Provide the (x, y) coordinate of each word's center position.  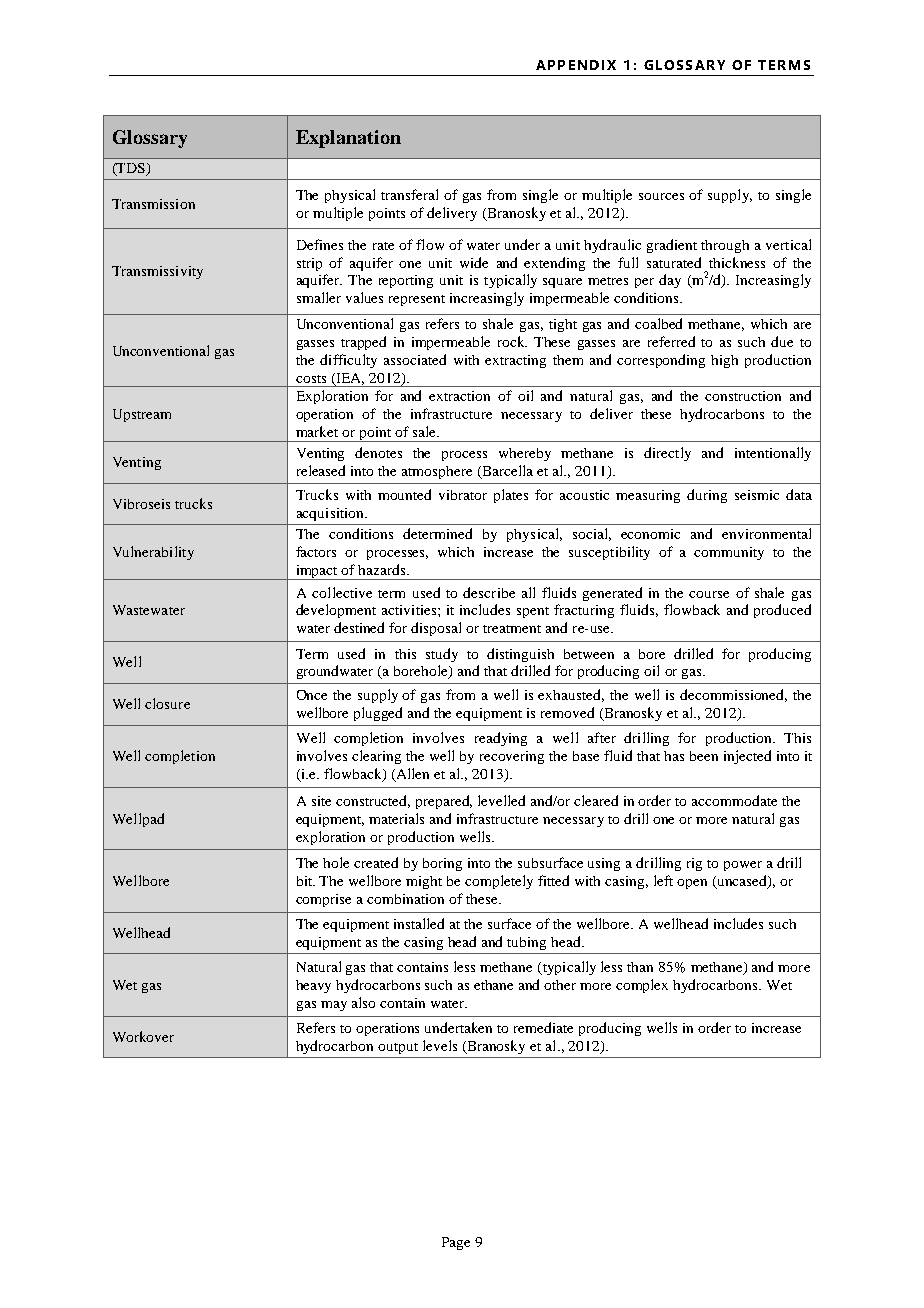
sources (661, 196)
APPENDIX (576, 65)
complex (642, 986)
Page (456, 1243)
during (707, 496)
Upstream (142, 415)
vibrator (463, 495)
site (321, 801)
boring (442, 864)
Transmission (153, 204)
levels (440, 1045)
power (743, 866)
